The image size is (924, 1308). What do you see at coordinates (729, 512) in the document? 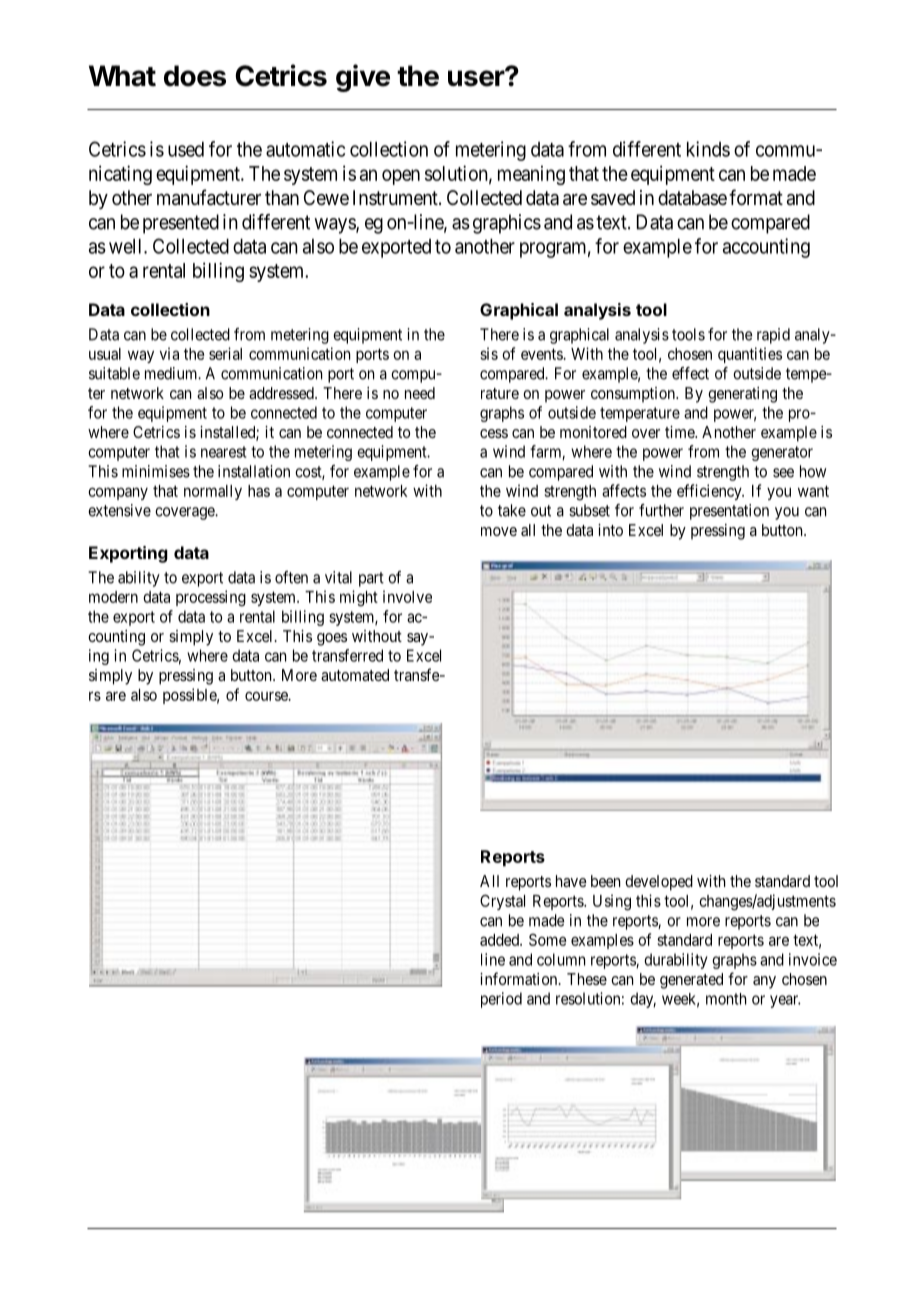
I see `presentation` at bounding box center [729, 512].
